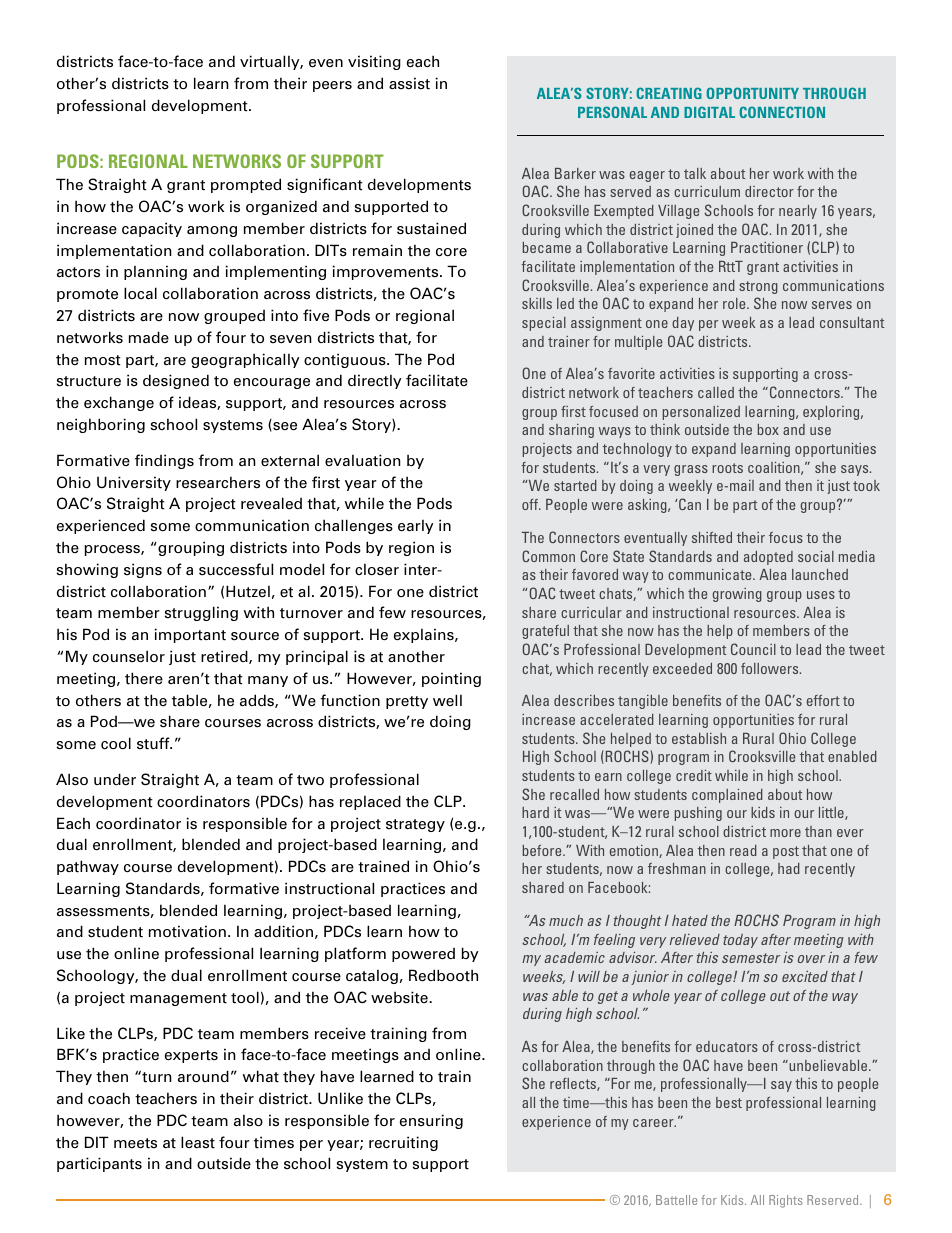  Describe the element at coordinates (415, 825) in the screenshot. I see `strategy` at that location.
